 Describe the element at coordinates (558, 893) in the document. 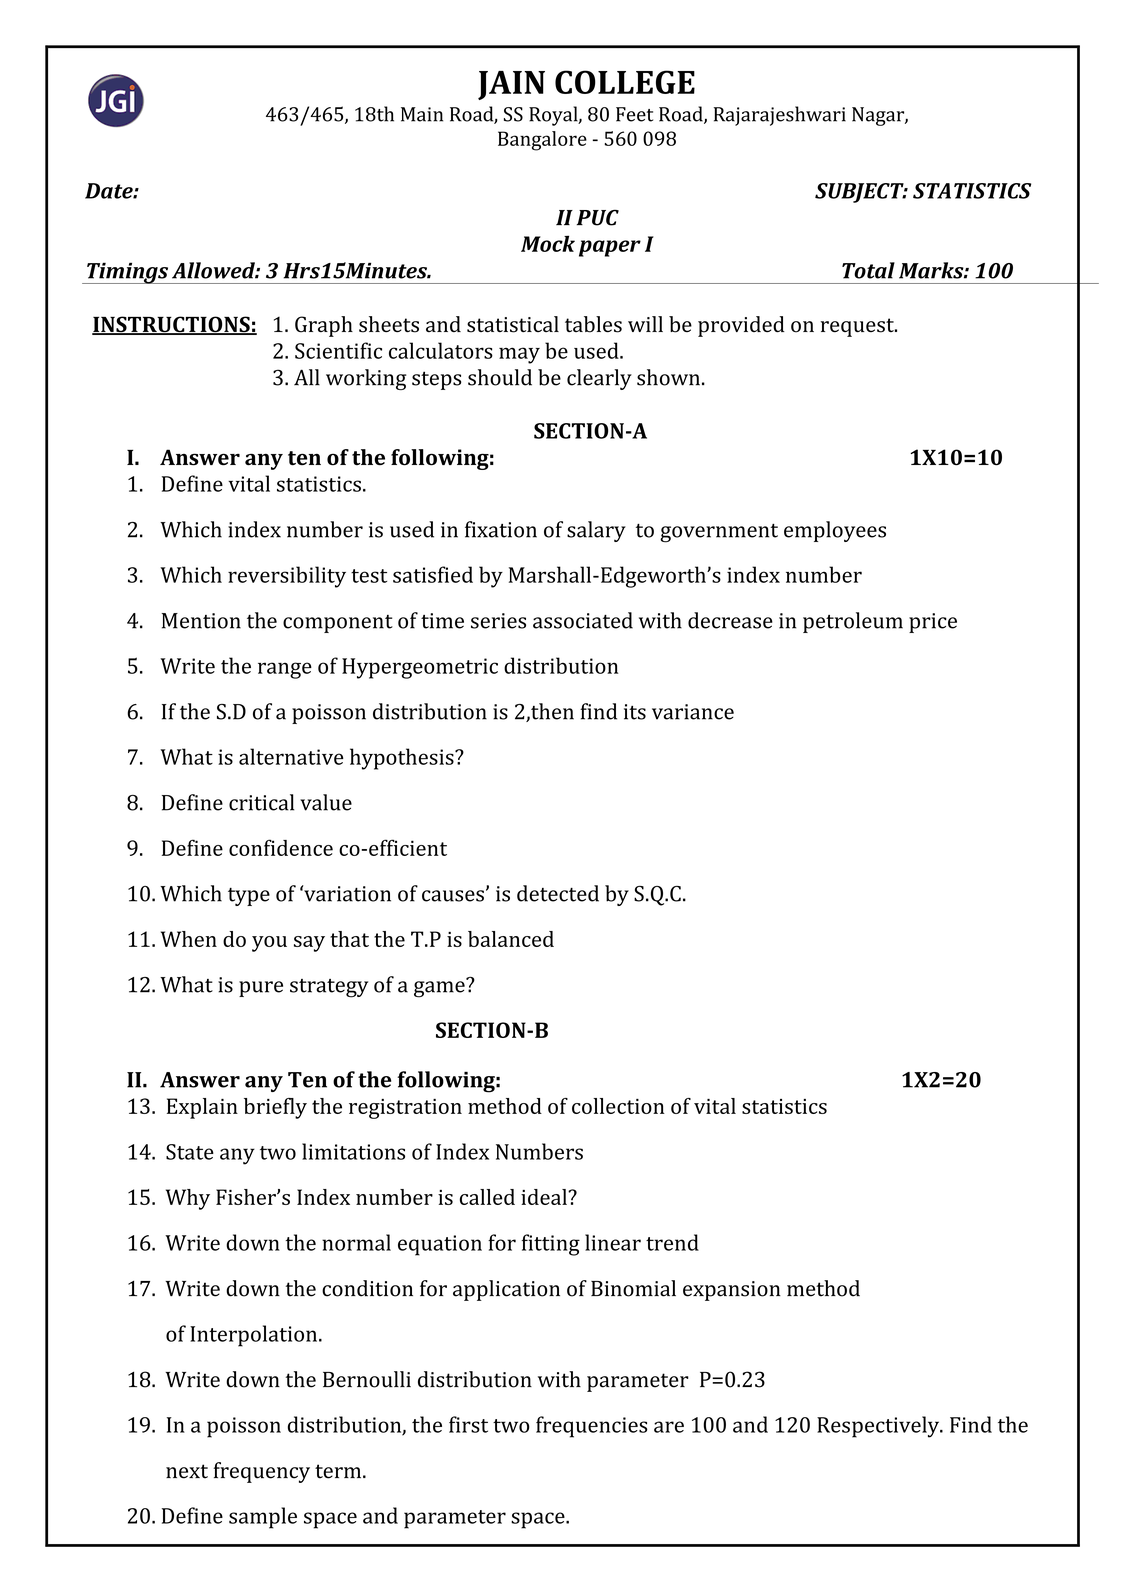

I see `detected` at that location.
